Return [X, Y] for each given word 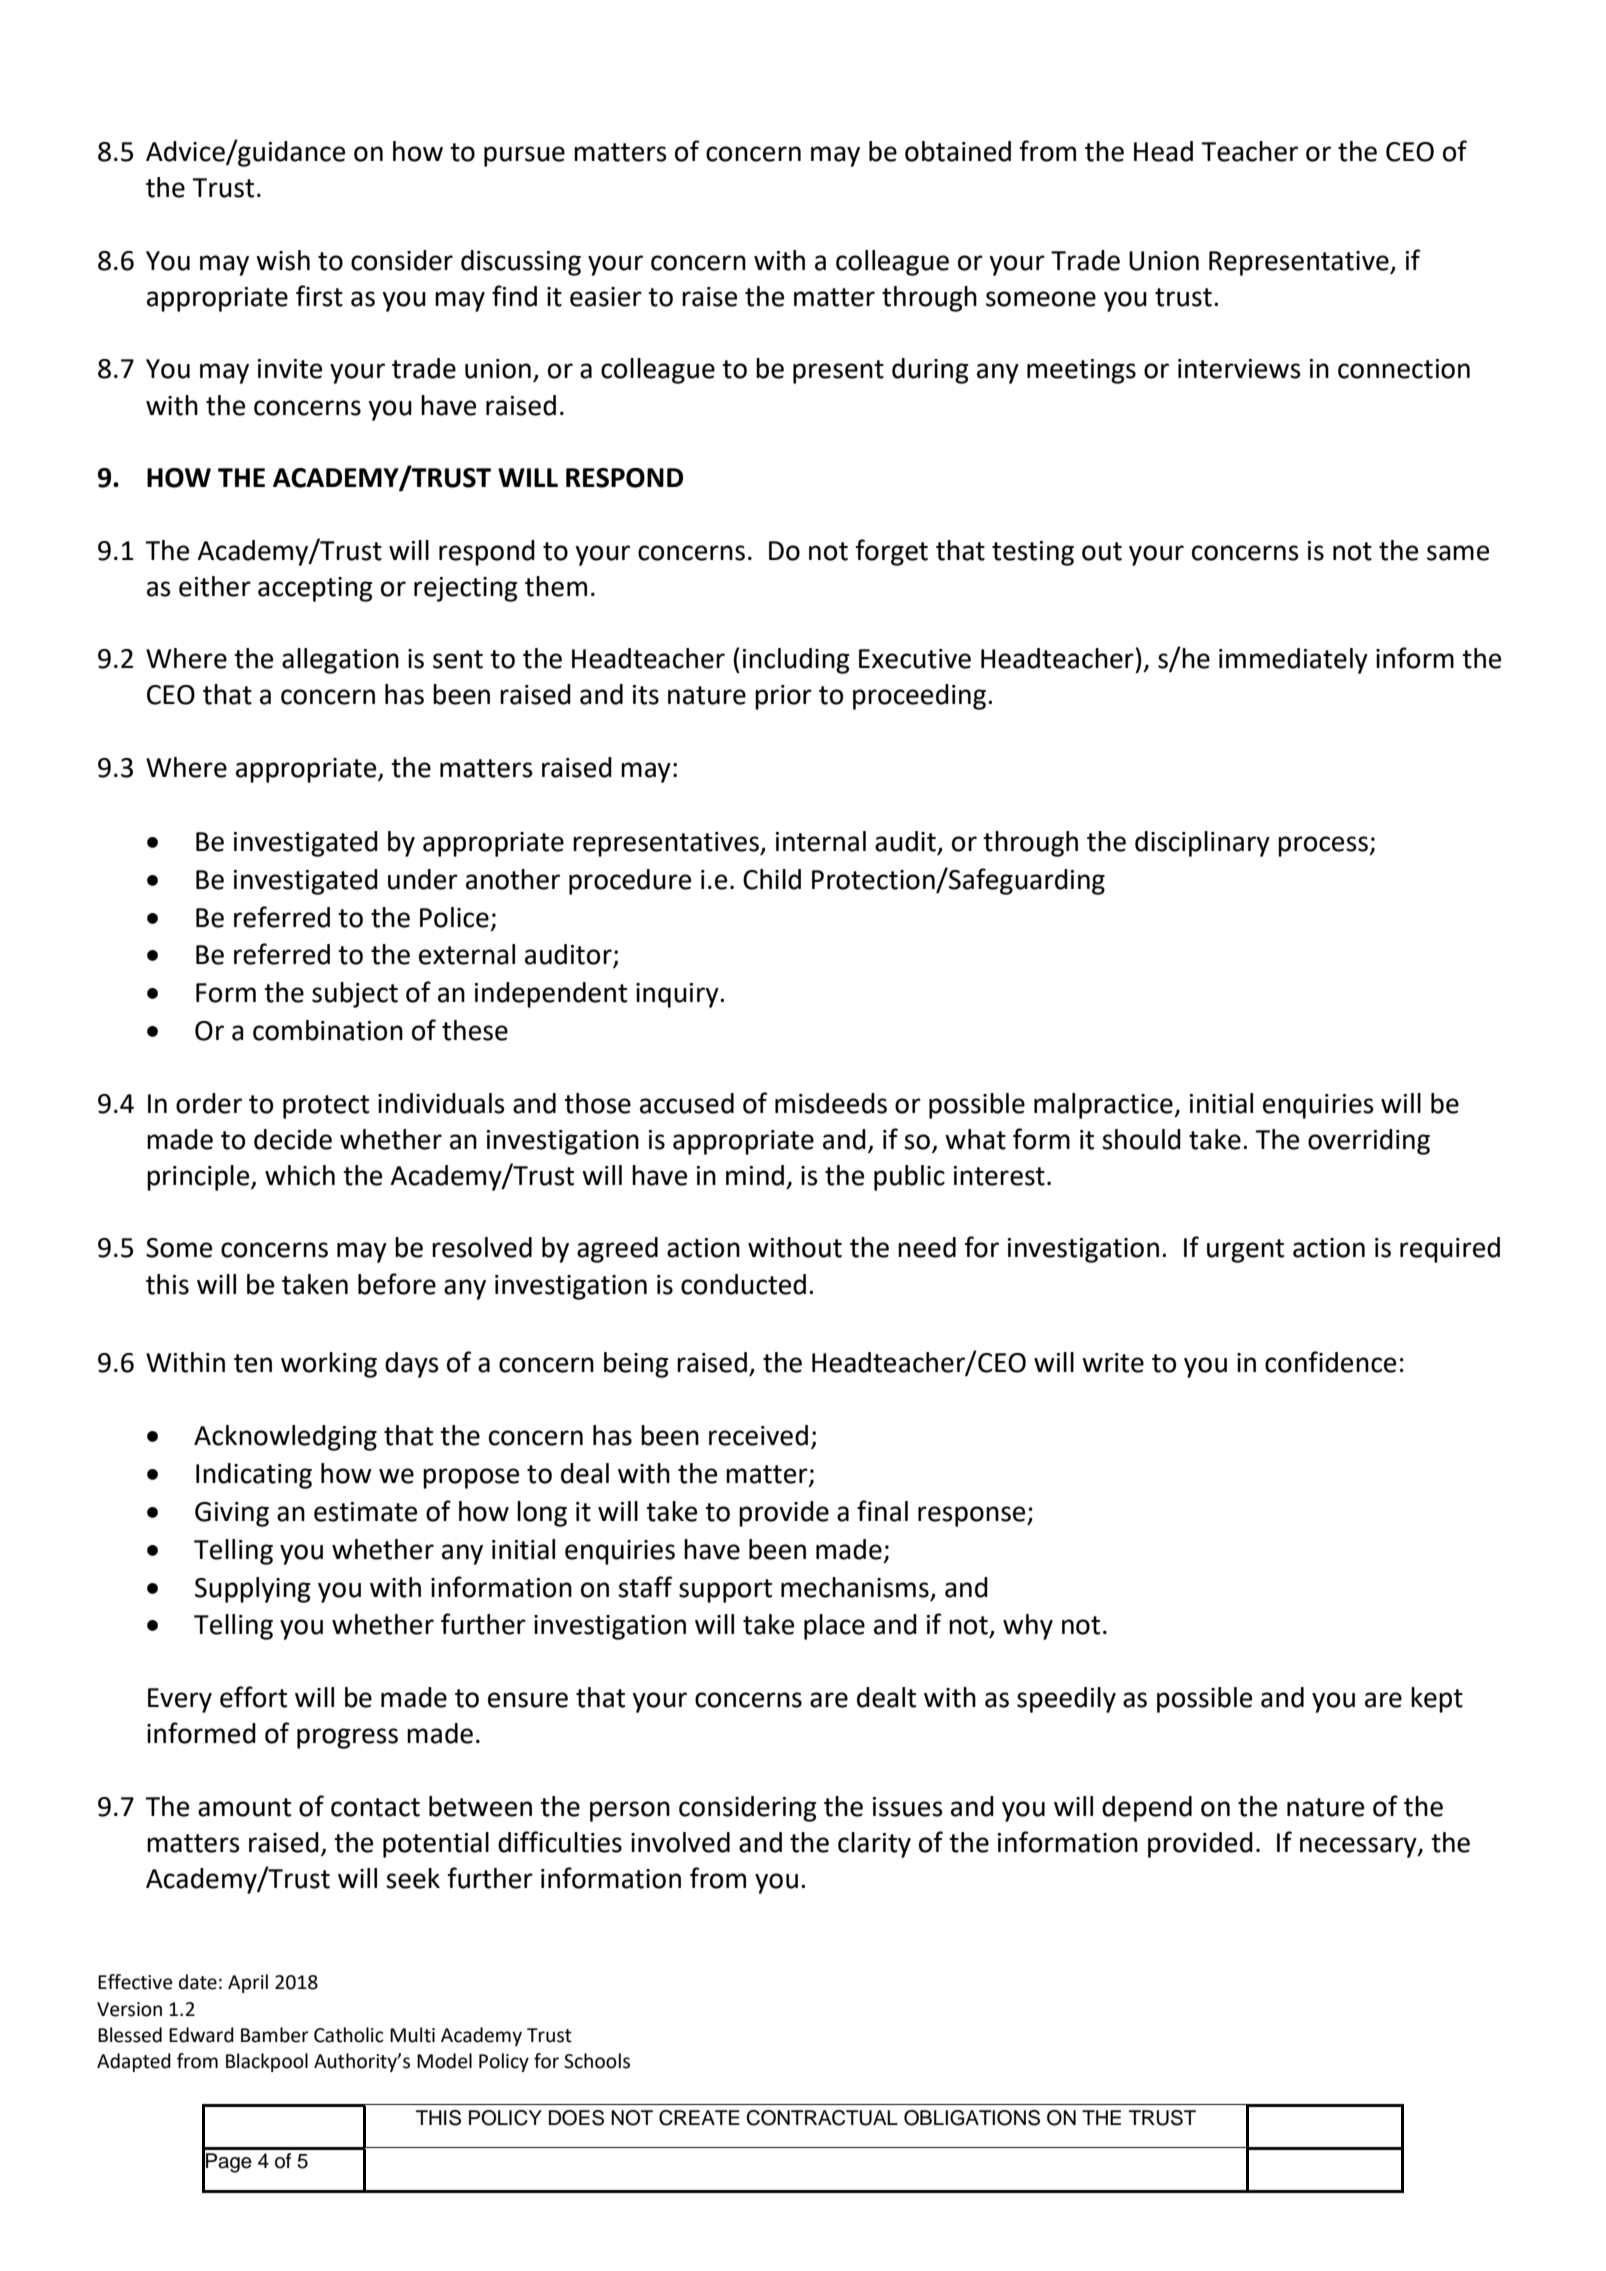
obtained [958, 151]
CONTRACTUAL [822, 2118]
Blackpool [267, 2062]
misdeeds [831, 1103]
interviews [1239, 369]
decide [293, 1139]
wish [283, 260]
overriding [1369, 1142]
